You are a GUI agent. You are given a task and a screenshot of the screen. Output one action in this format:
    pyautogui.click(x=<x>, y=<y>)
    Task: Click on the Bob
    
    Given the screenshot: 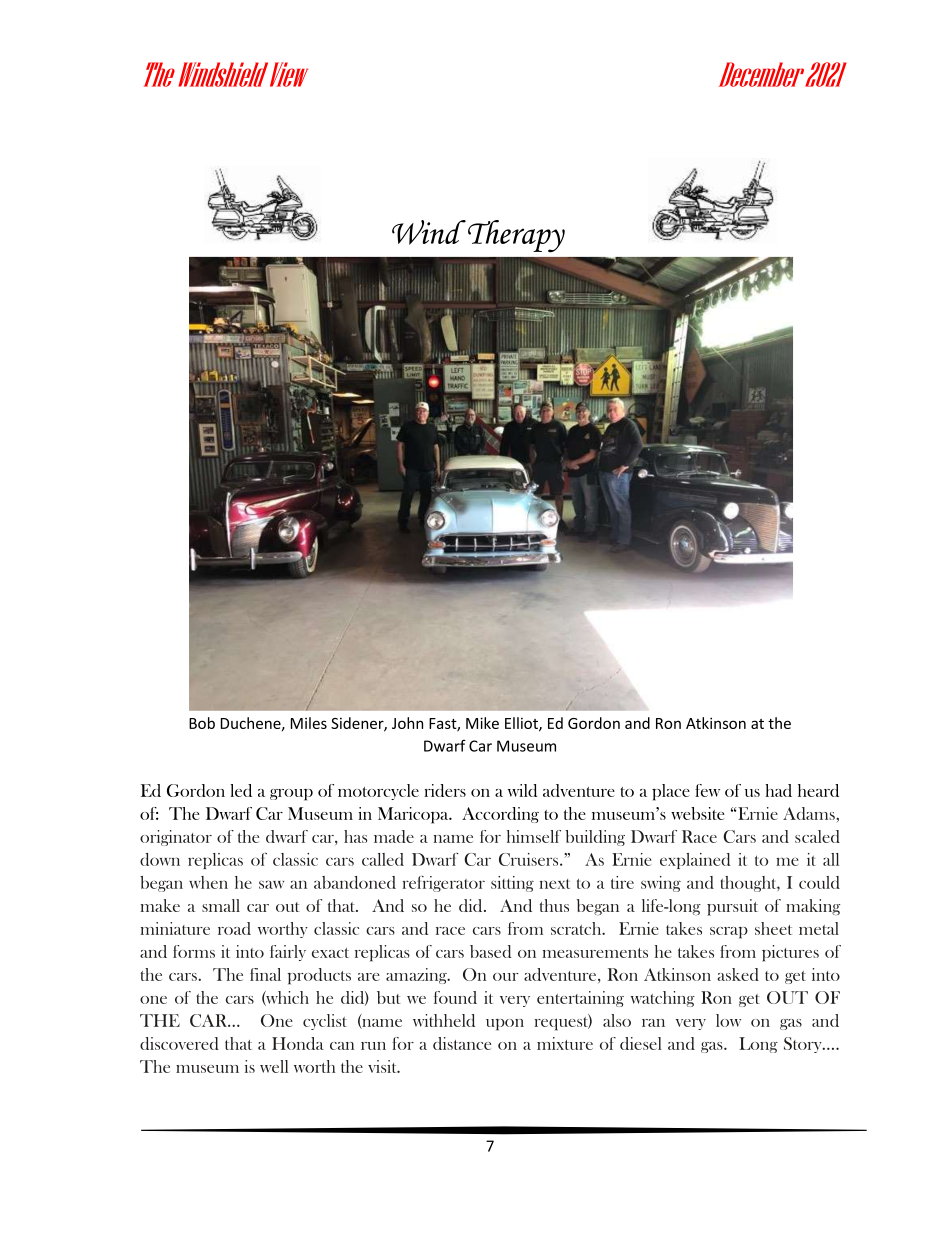 What is the action you would take?
    pyautogui.click(x=202, y=723)
